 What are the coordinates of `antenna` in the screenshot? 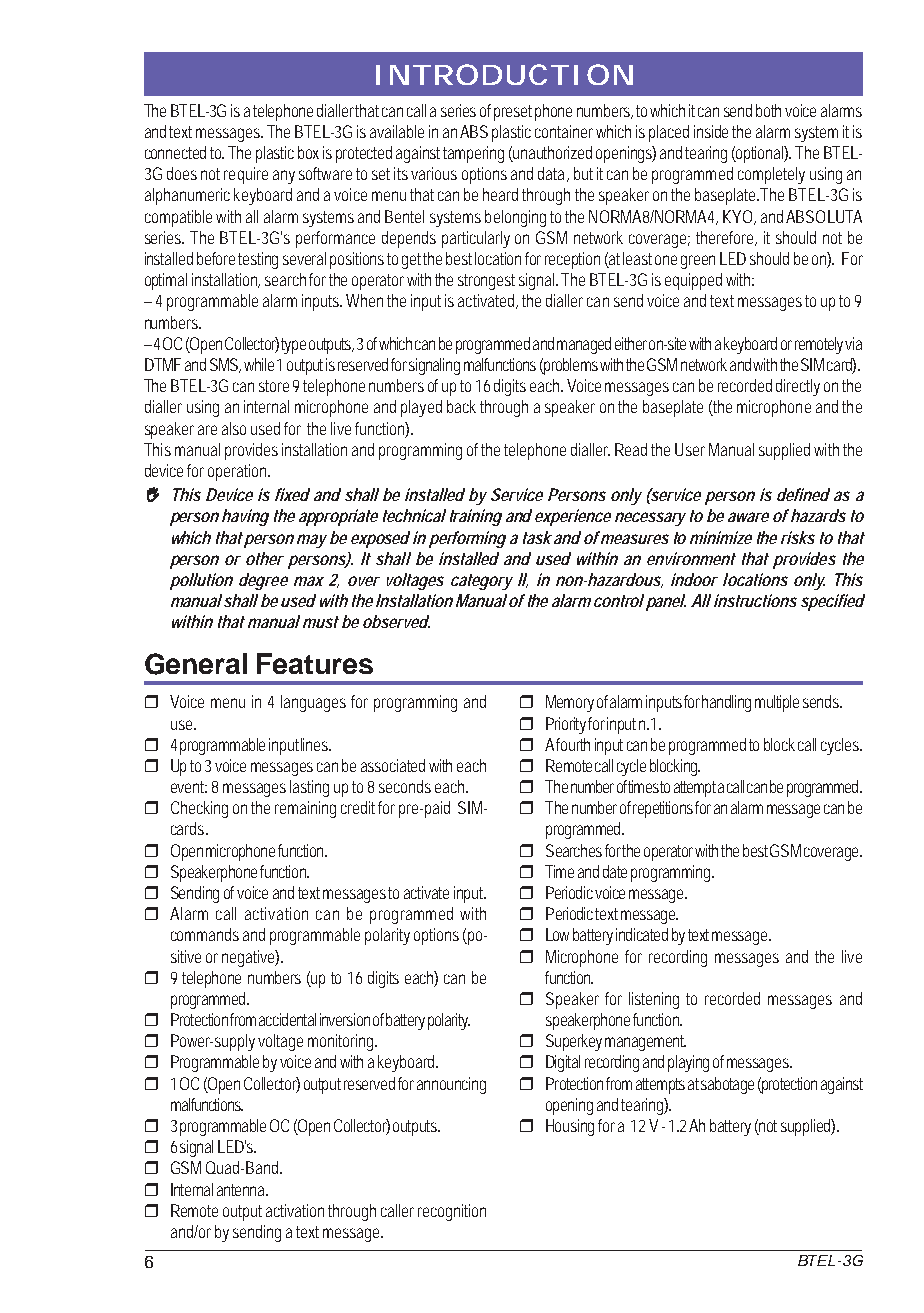 It's located at (242, 1190).
